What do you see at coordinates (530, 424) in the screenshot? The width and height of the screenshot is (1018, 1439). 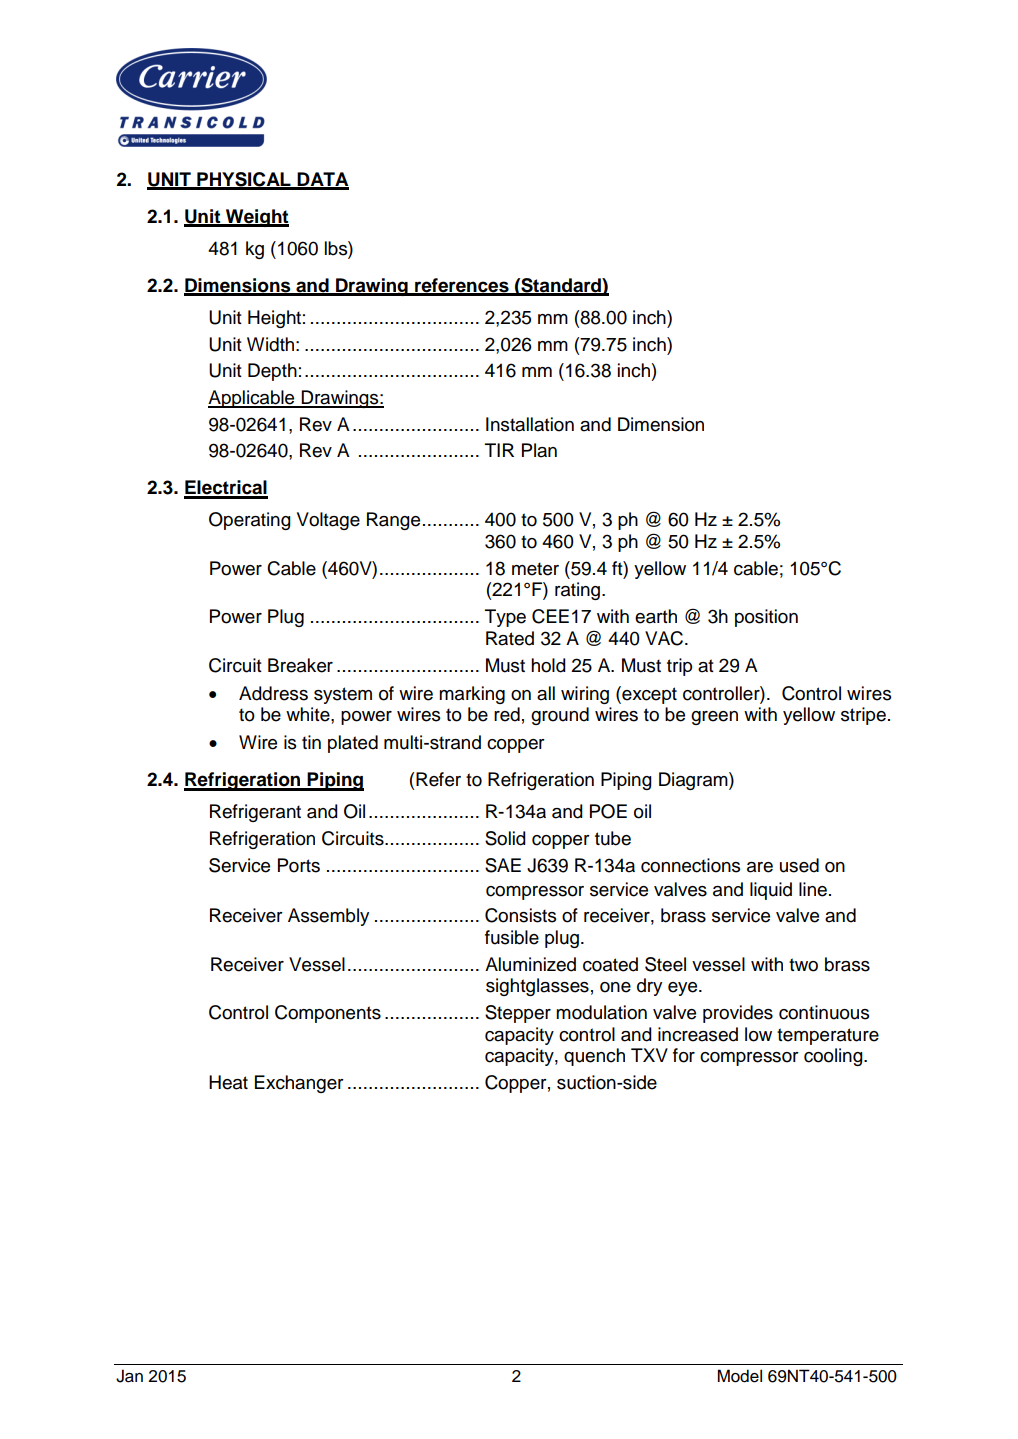 I see `Installation` at bounding box center [530, 424].
